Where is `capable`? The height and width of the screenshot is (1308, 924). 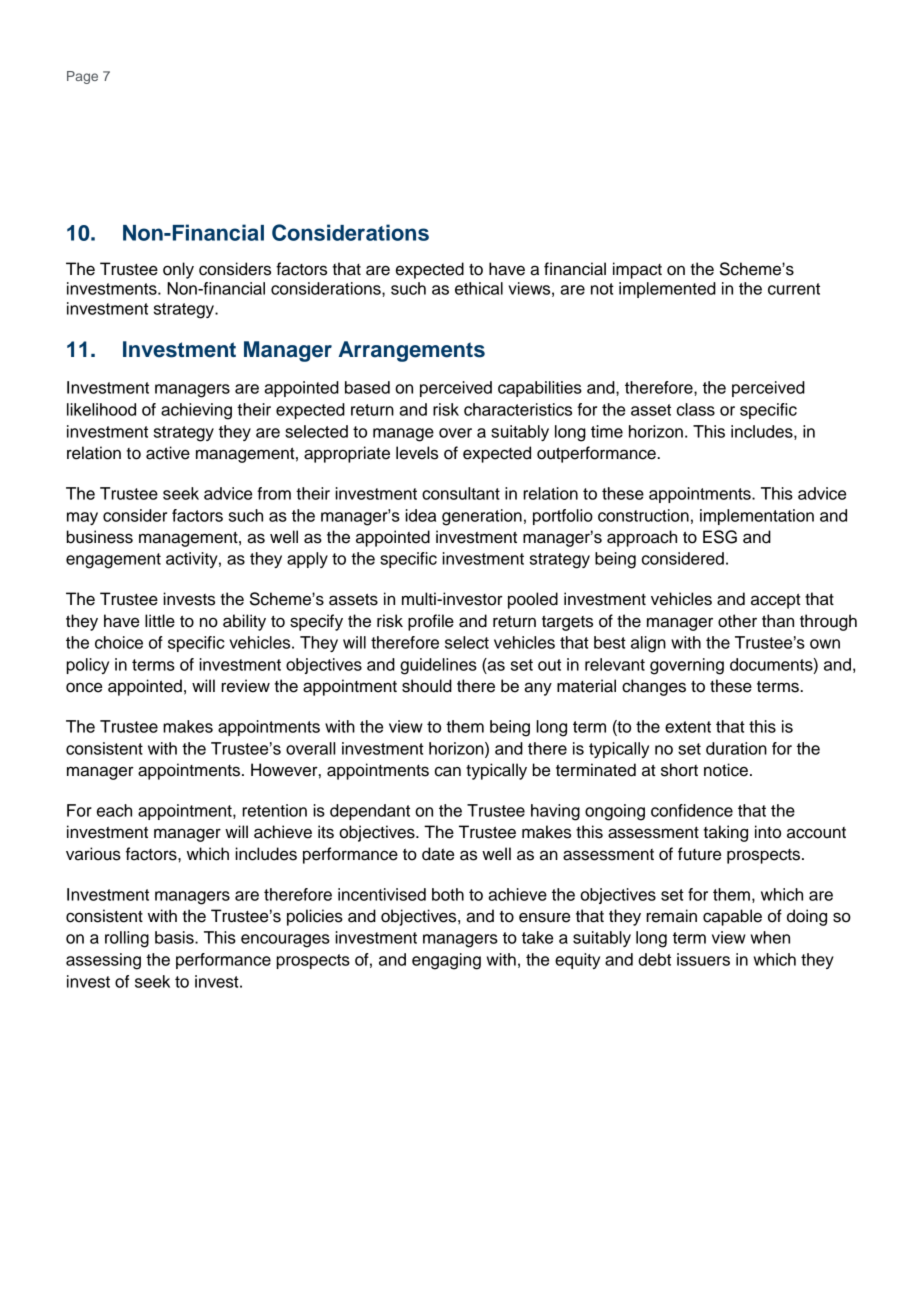 capable is located at coordinates (732, 917).
